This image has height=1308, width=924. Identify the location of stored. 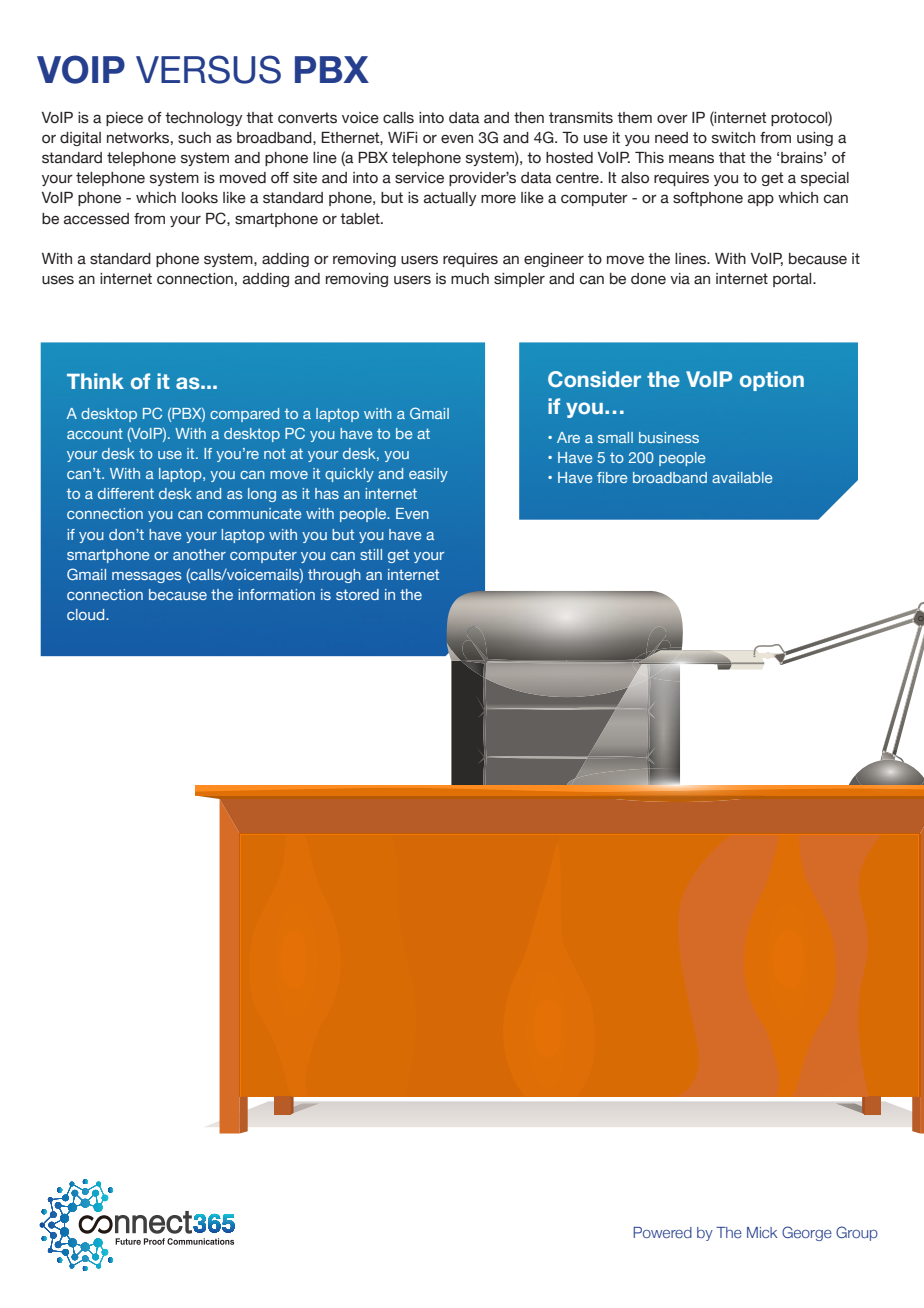
(357, 594).
